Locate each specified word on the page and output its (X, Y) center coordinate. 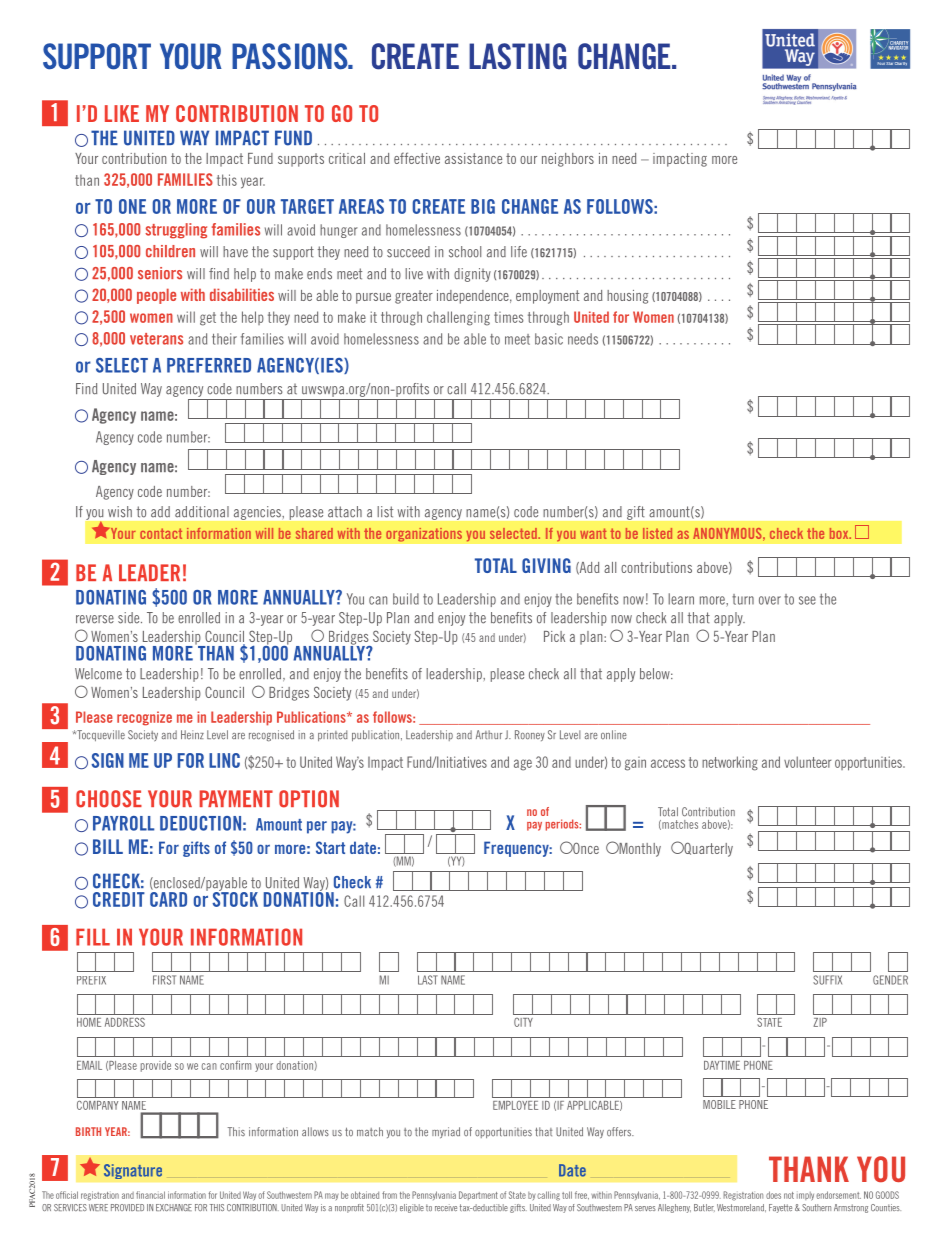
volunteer (807, 762)
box (840, 533)
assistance (473, 158)
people (156, 296)
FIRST (164, 980)
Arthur (489, 734)
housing (627, 297)
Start (330, 847)
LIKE (122, 113)
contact (161, 533)
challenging (458, 318)
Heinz (192, 734)
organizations (424, 535)
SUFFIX (827, 980)
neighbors (568, 160)
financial (150, 1195)
